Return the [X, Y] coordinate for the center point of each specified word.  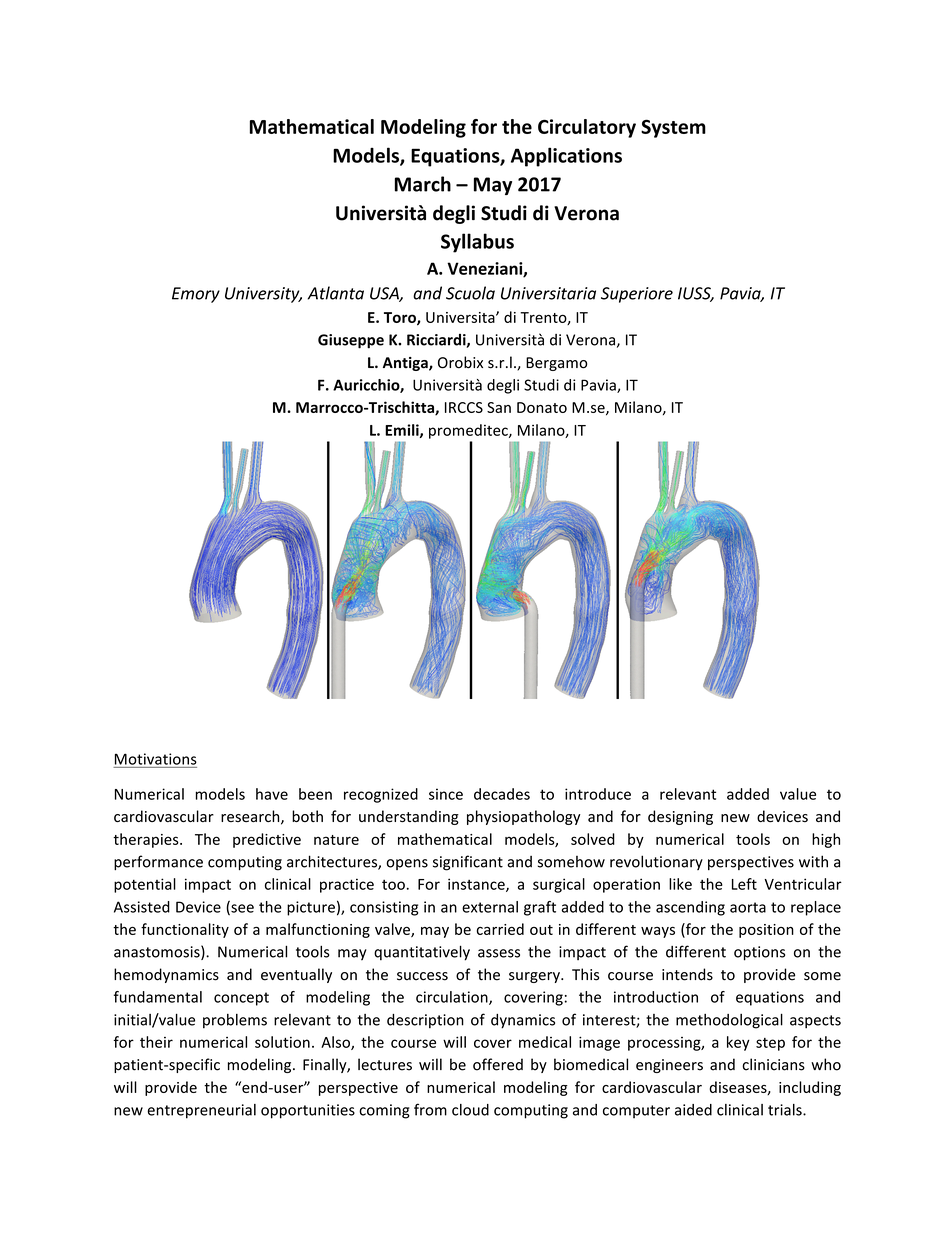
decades [502, 794]
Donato [542, 407]
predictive [267, 840]
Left [744, 884]
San [499, 407]
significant [468, 863]
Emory [196, 295]
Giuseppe [351, 341]
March [423, 184]
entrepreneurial [202, 1111]
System [673, 128]
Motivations [156, 759]
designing [680, 817]
